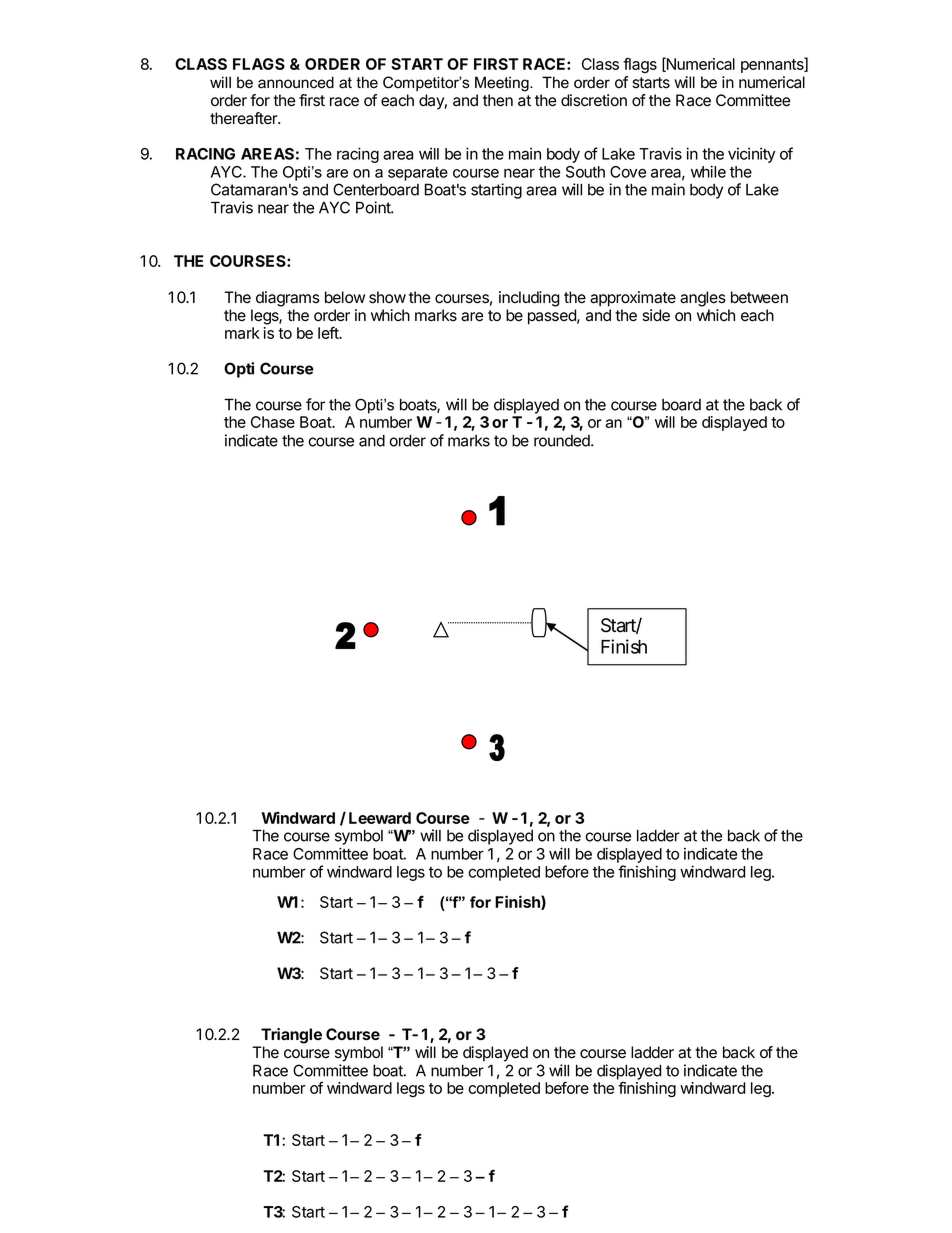 The width and height of the page is (952, 1233). What do you see at coordinates (288, 299) in the page?
I see `diagrams` at bounding box center [288, 299].
